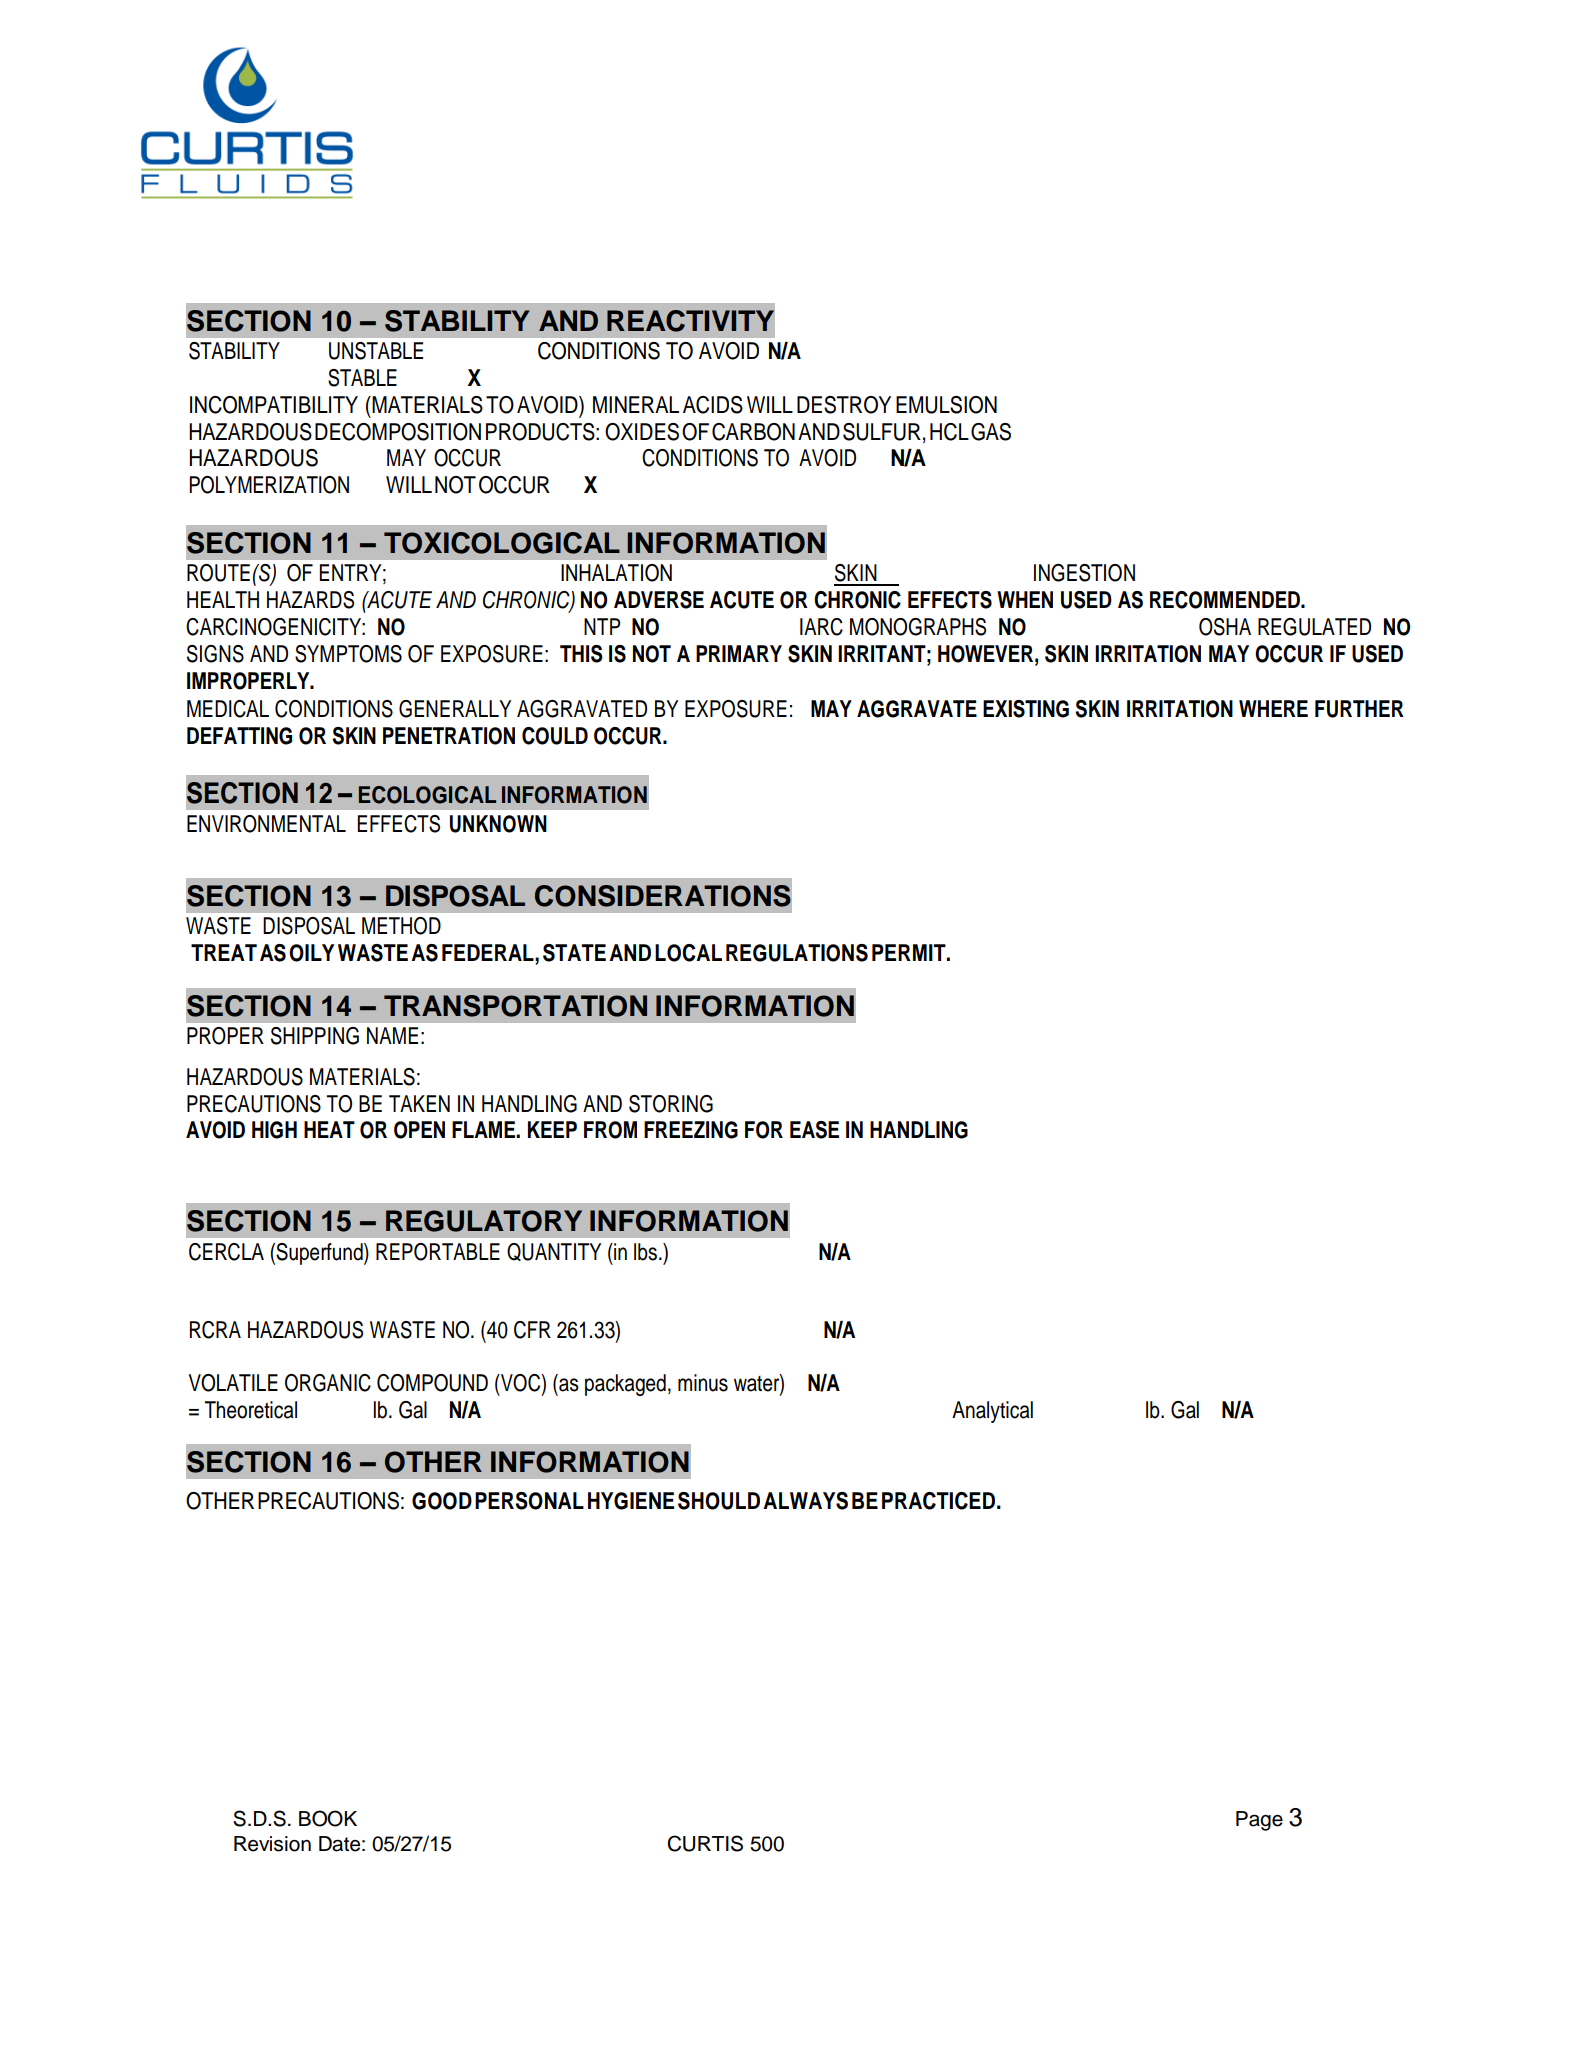  What do you see at coordinates (328, 1818) in the image?
I see `BOOK` at bounding box center [328, 1818].
